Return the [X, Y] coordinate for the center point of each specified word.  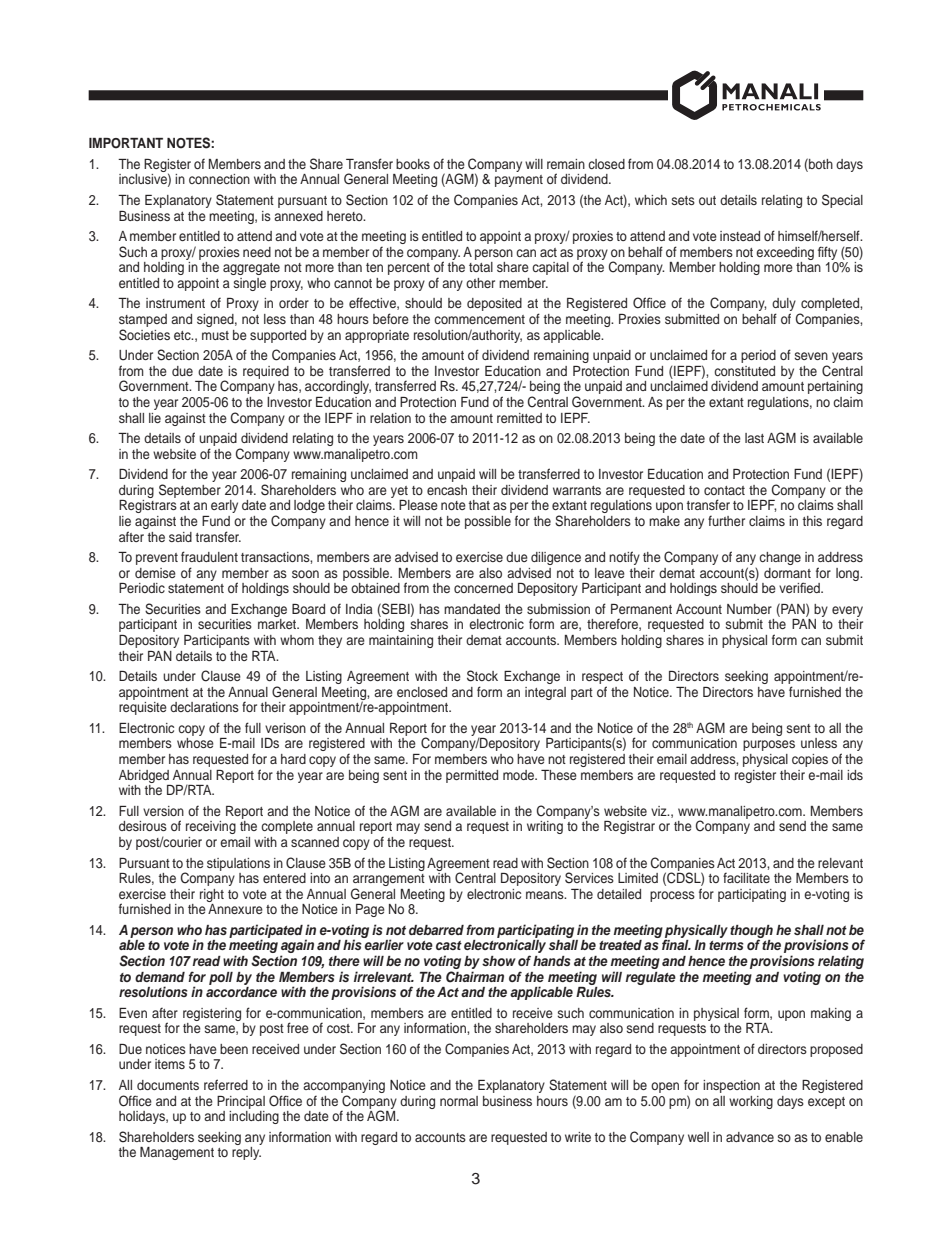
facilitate [746, 877]
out [707, 200]
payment [519, 181]
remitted [519, 418]
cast [449, 945]
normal [459, 1101]
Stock [482, 676]
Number [749, 609]
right [212, 895]
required [266, 372]
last [754, 438]
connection [219, 179]
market [278, 624]
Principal [241, 1102]
